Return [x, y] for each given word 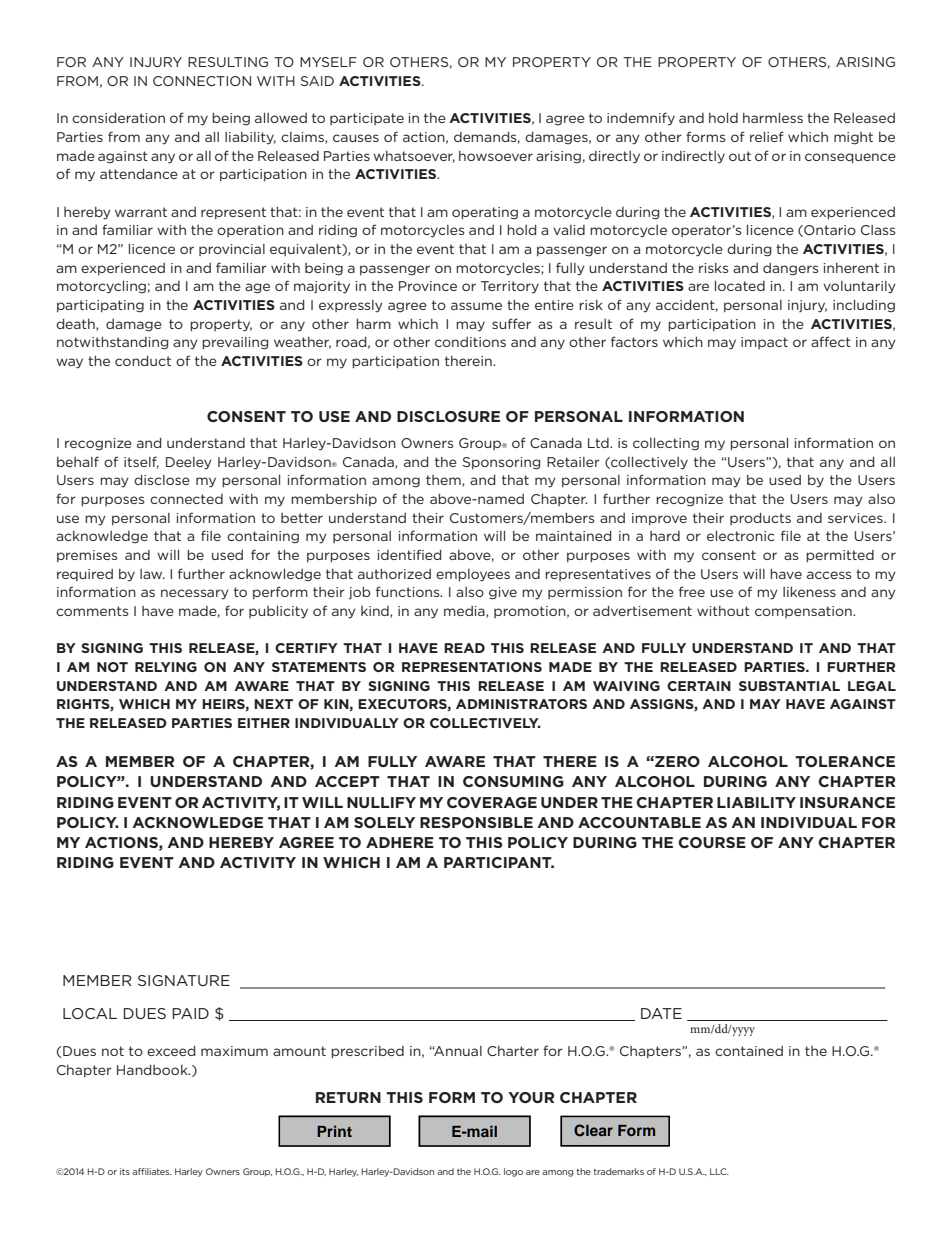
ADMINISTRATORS [521, 704]
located [740, 286]
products [760, 519]
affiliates [152, 1171]
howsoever [496, 156]
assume [476, 306]
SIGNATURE [184, 980]
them [444, 481]
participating [100, 306]
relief [767, 136]
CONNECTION [202, 81]
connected [186, 499]
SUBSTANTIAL [789, 686]
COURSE [712, 842]
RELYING [166, 667]
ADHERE [400, 842]
